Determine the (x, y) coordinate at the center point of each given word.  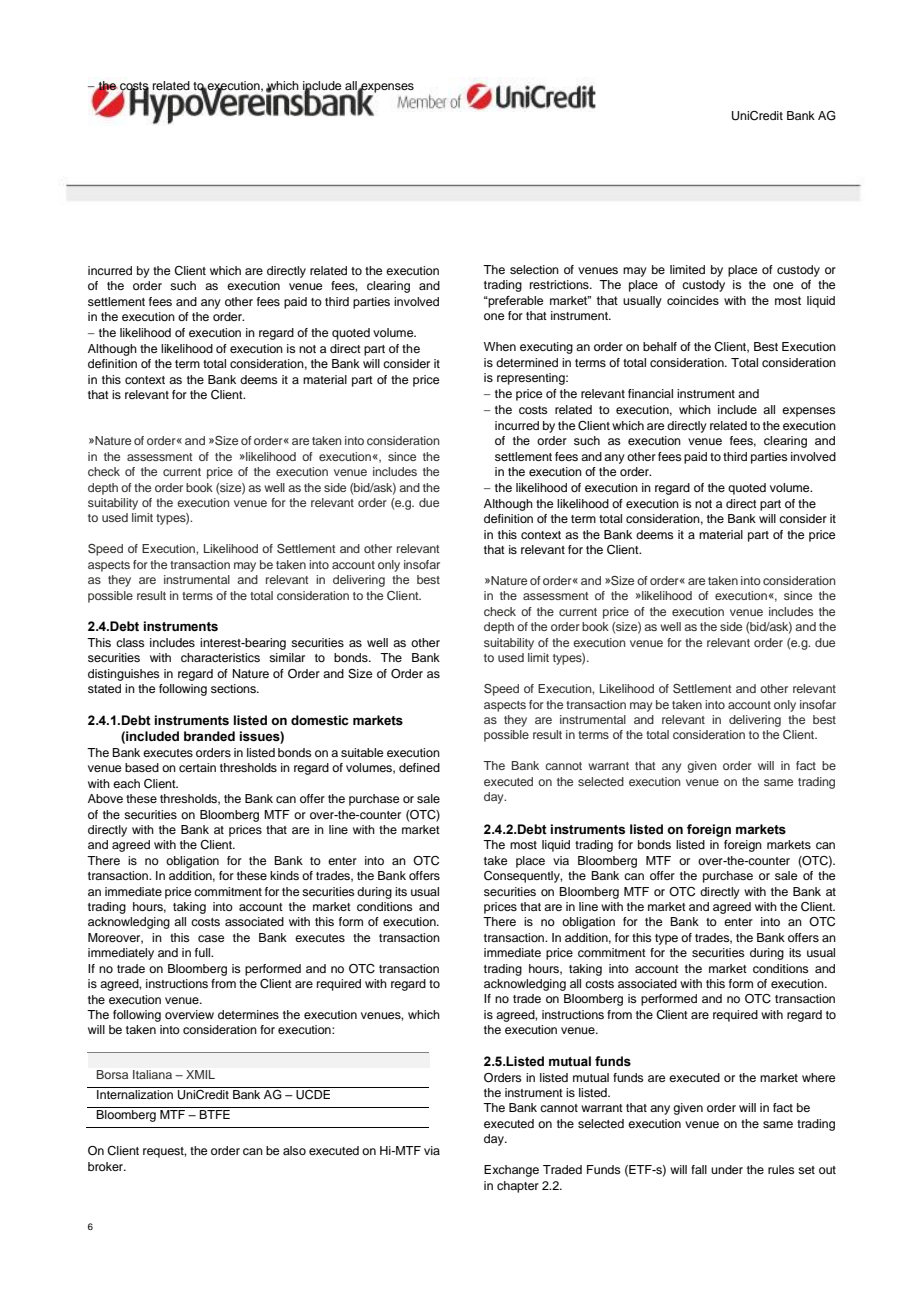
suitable (362, 752)
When (500, 346)
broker (107, 1166)
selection (534, 269)
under (727, 1169)
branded (209, 736)
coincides (693, 300)
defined (419, 767)
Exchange (511, 1171)
